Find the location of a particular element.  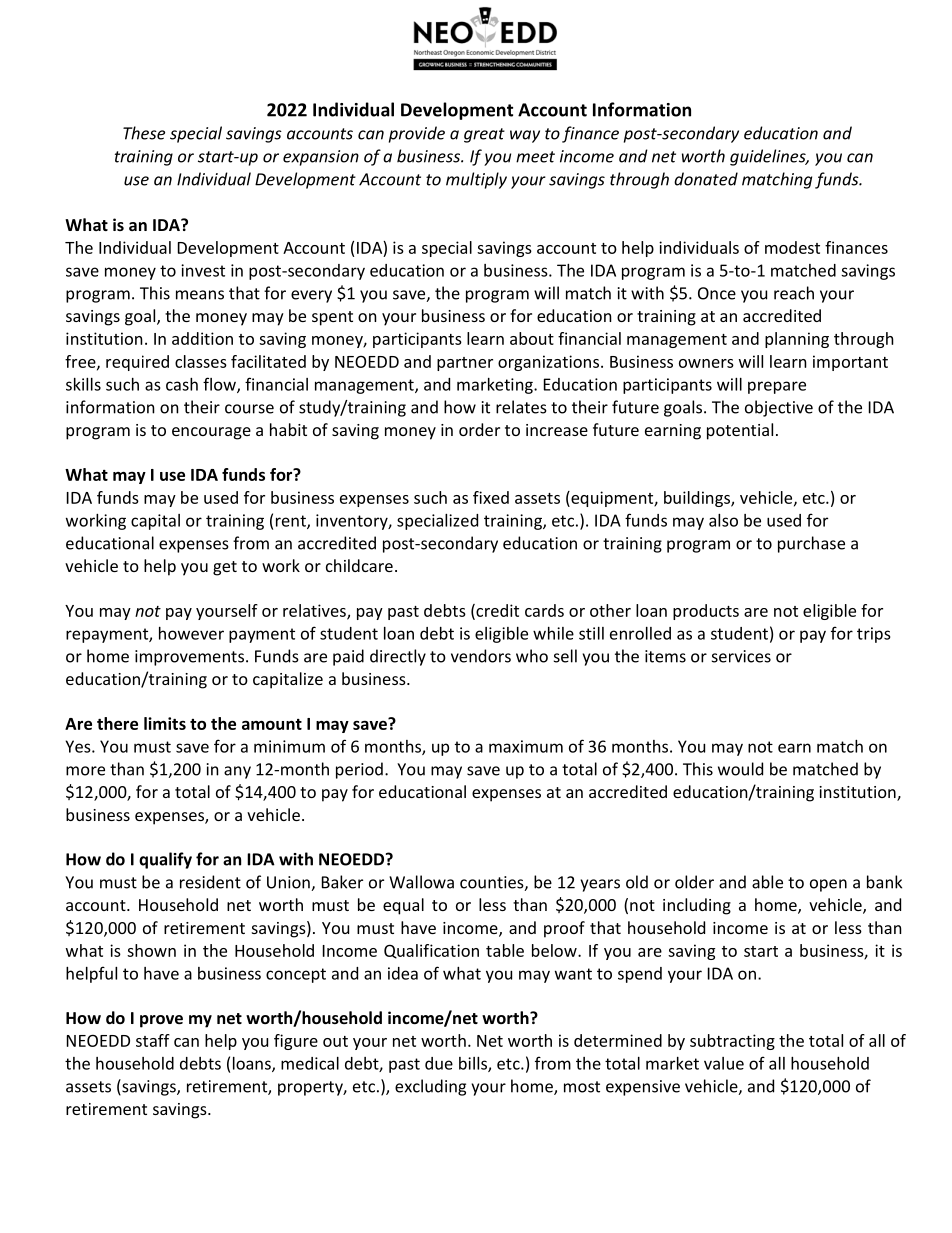

qualify is located at coordinates (165, 860).
